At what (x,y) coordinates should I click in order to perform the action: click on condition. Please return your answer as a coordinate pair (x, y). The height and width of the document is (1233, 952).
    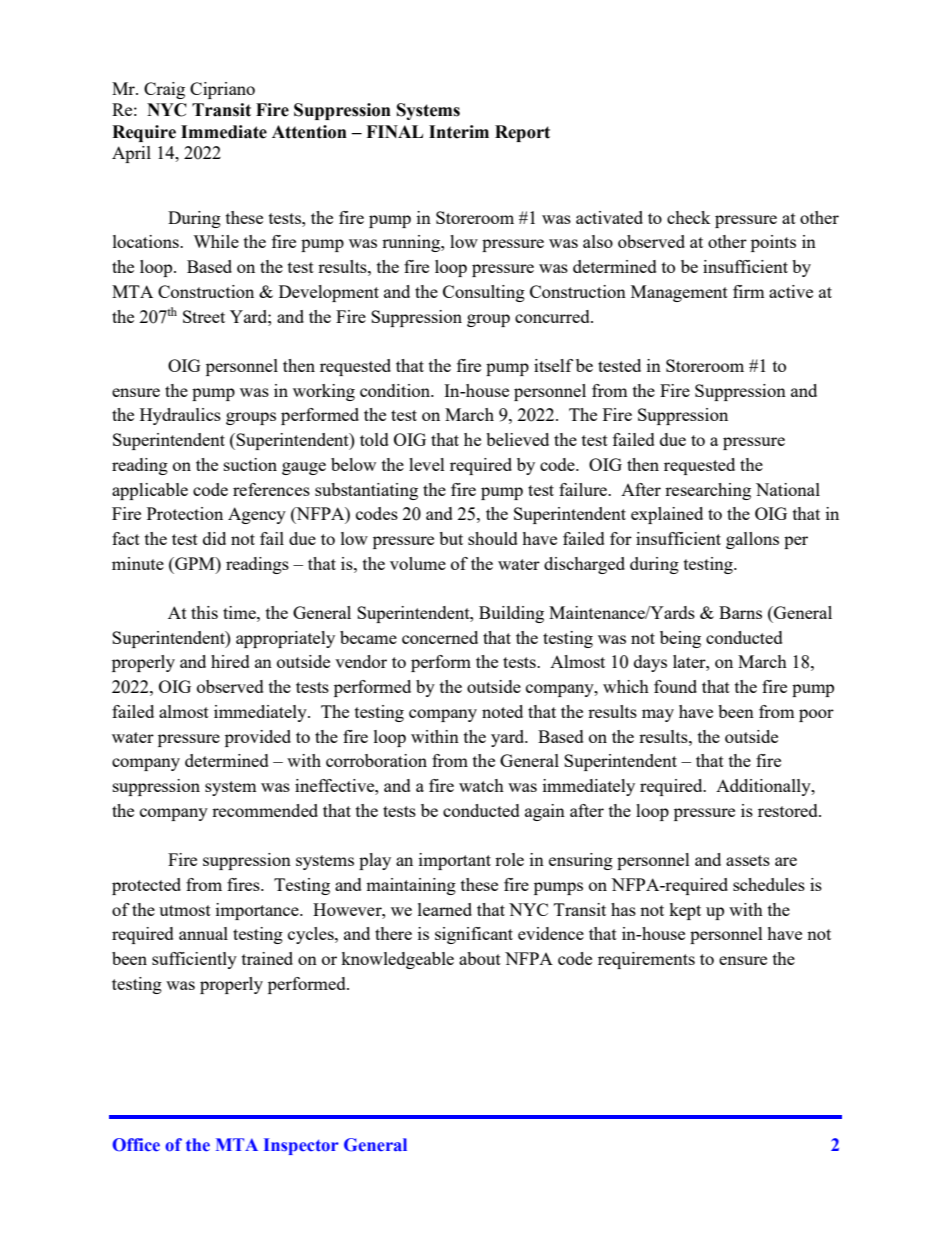
    Looking at the image, I should click on (396, 390).
